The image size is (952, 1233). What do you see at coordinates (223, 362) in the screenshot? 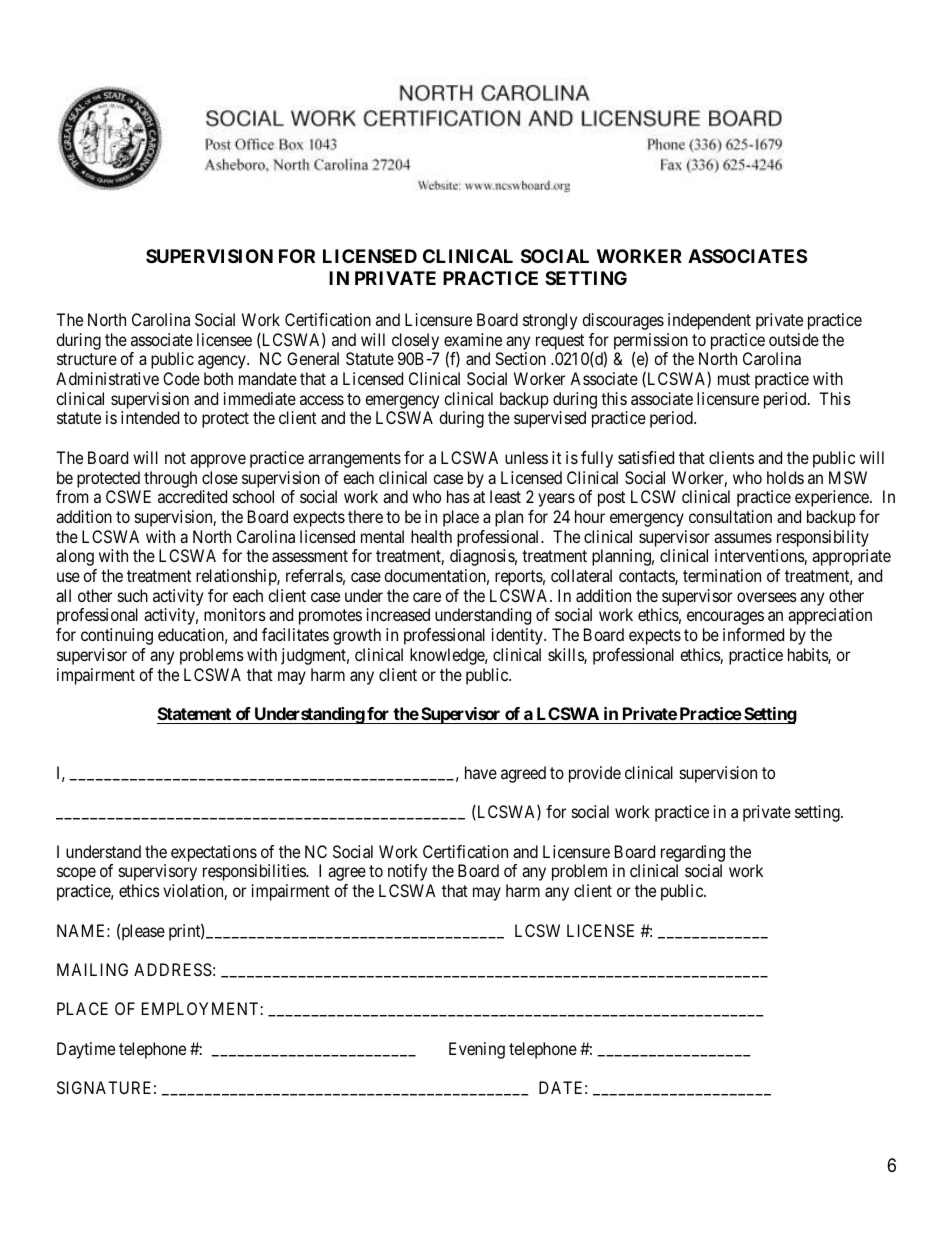
I see `agency` at bounding box center [223, 362].
